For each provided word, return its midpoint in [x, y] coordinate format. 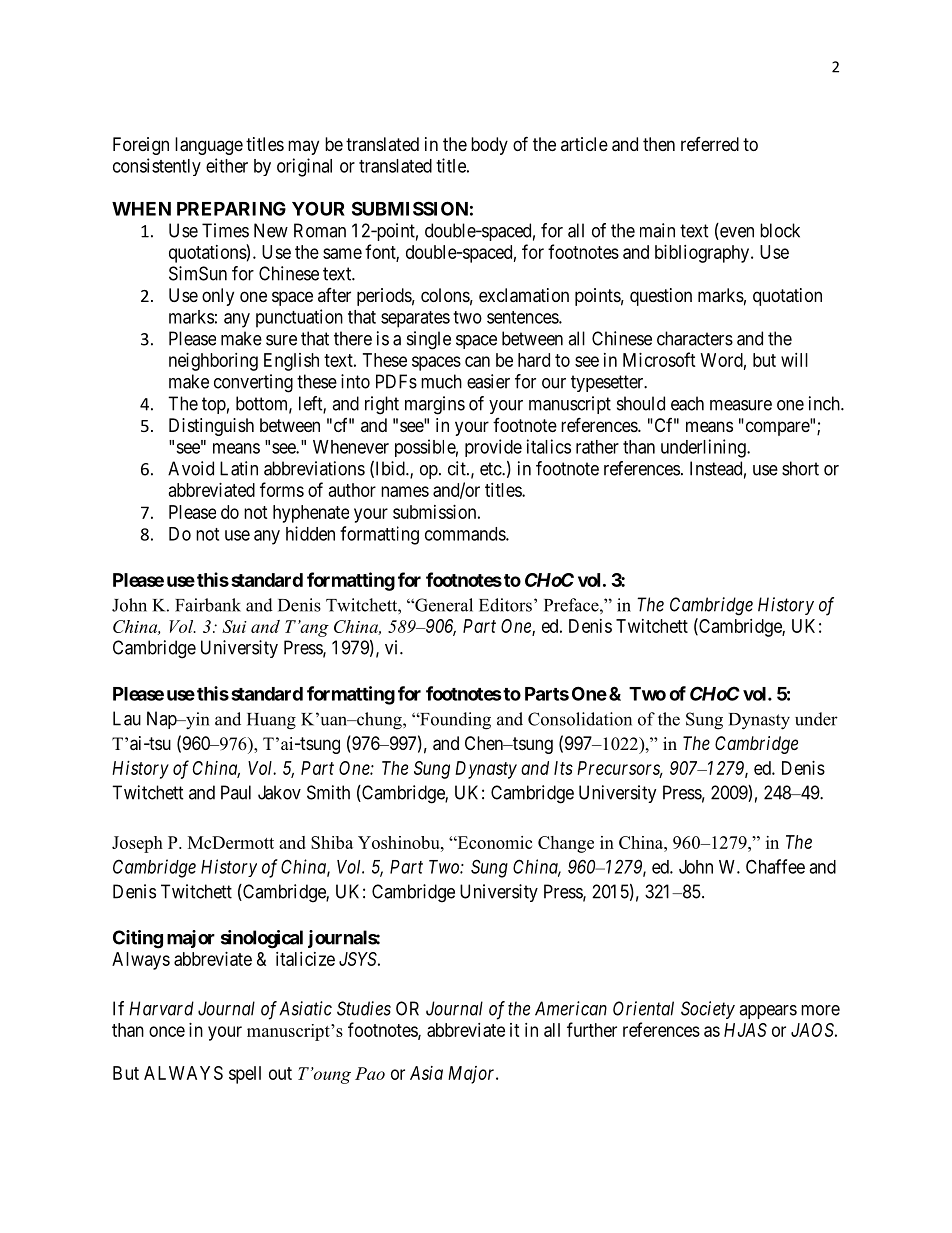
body [489, 146]
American [571, 1008]
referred [710, 144]
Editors [505, 605]
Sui [234, 626]
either [227, 165]
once [167, 1031]
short [800, 468]
